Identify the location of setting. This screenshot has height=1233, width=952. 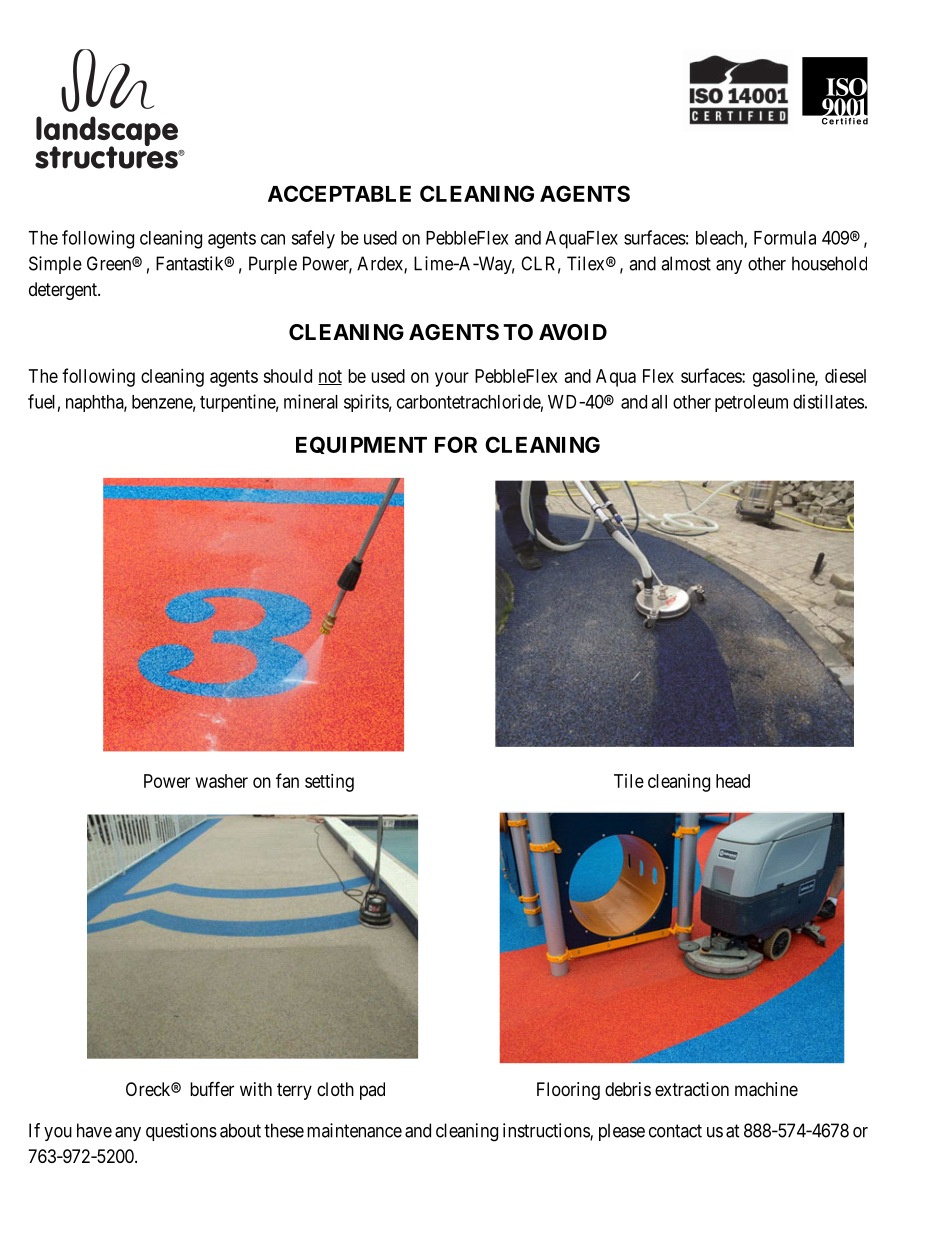
(329, 783).
